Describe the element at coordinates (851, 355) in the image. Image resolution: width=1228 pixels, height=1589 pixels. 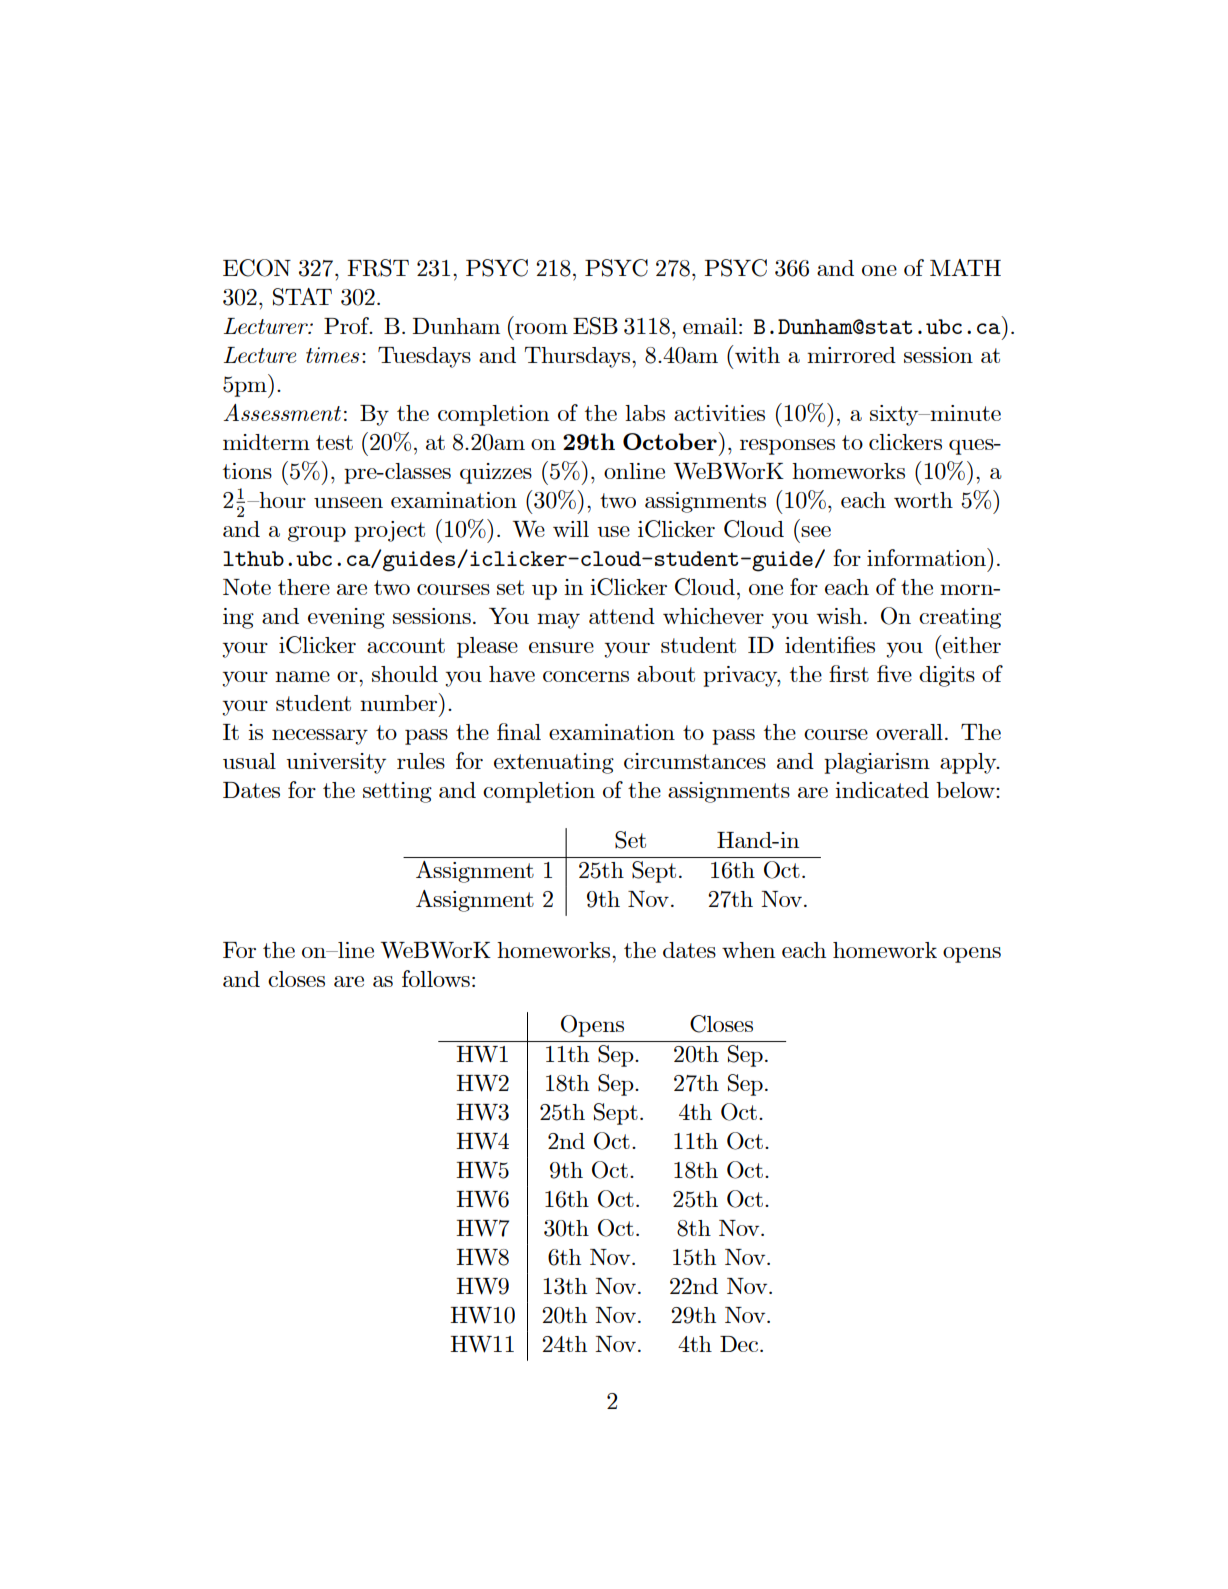
I see `mirrored` at that location.
